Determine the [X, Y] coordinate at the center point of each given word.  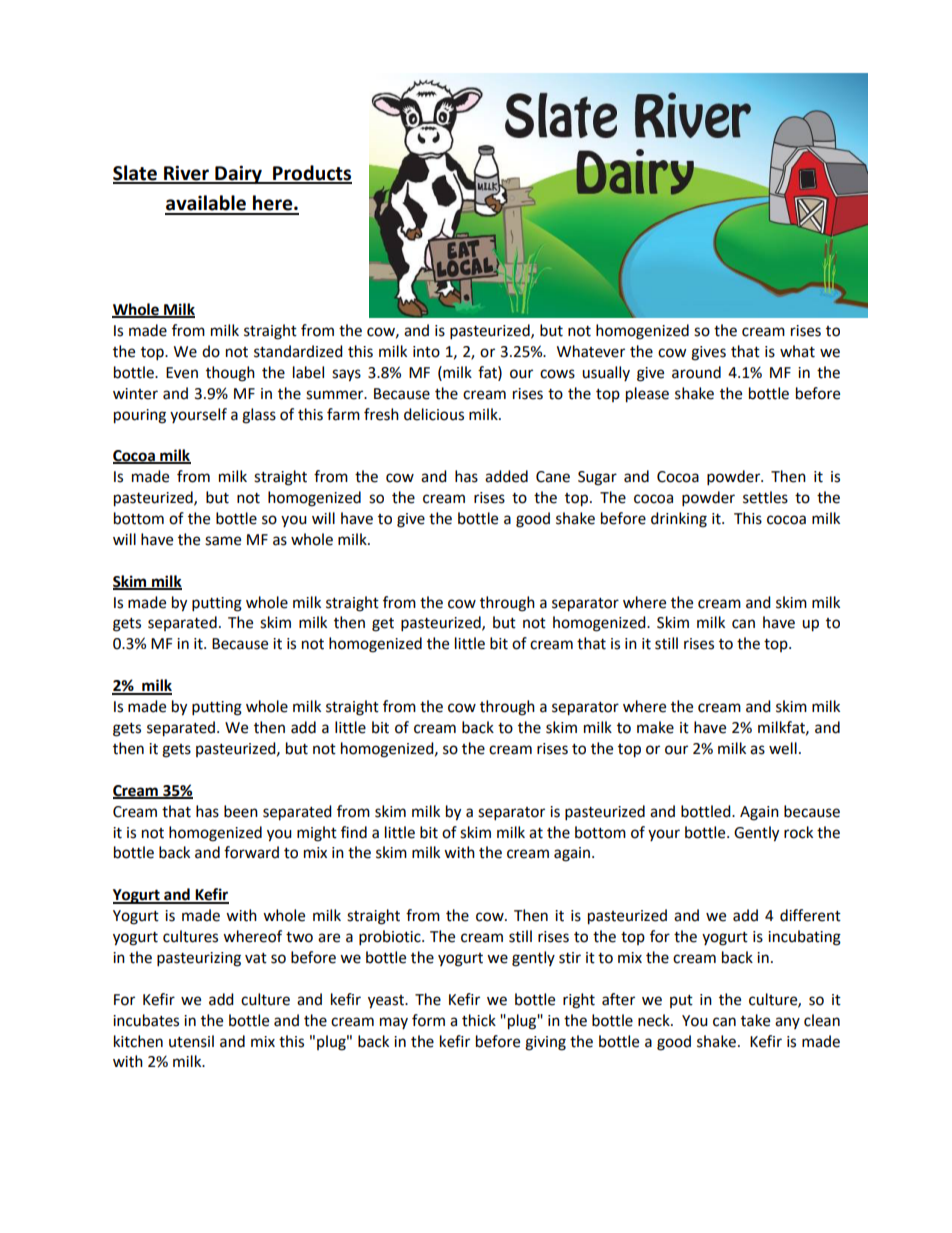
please [647, 395]
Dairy [238, 174]
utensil [191, 1041]
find [354, 832]
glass [259, 416]
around [696, 372]
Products [311, 174]
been [241, 811]
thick [479, 1020]
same [223, 541]
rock [798, 832]
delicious [434, 414]
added [506, 476]
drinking [679, 520]
